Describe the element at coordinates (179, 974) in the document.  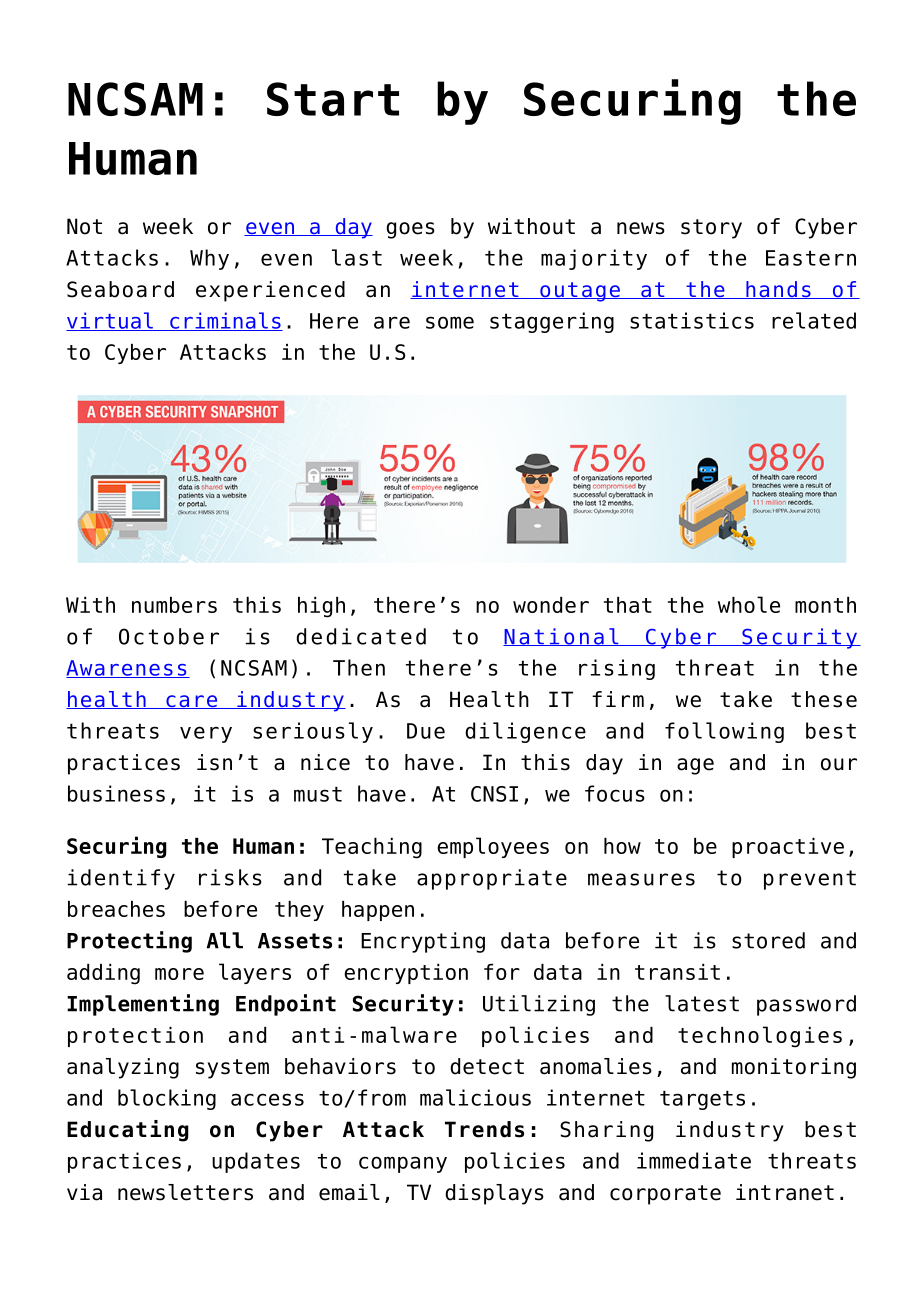
I see `more` at that location.
